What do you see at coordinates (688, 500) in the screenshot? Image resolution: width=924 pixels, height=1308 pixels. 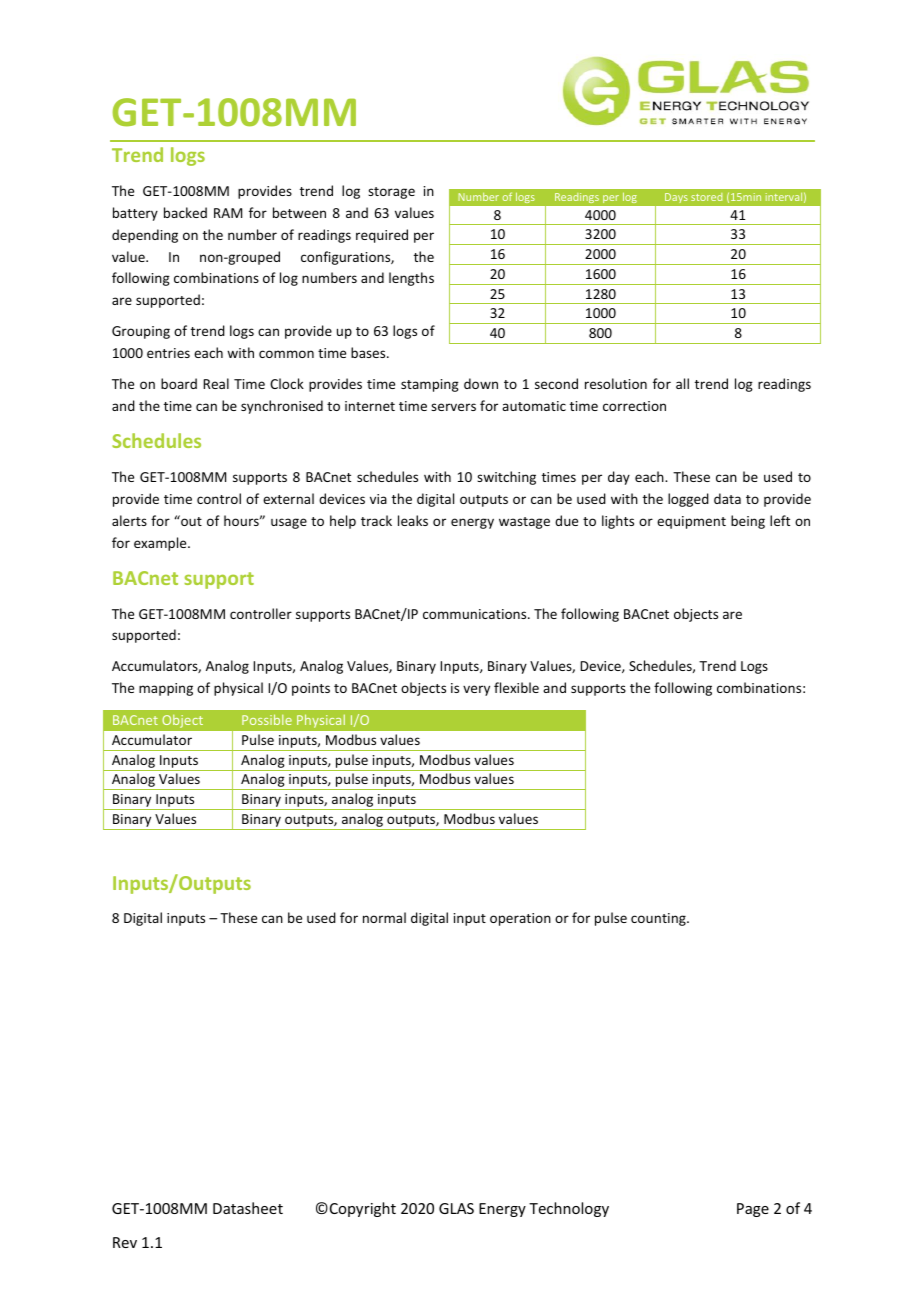 I see `logged` at bounding box center [688, 500].
